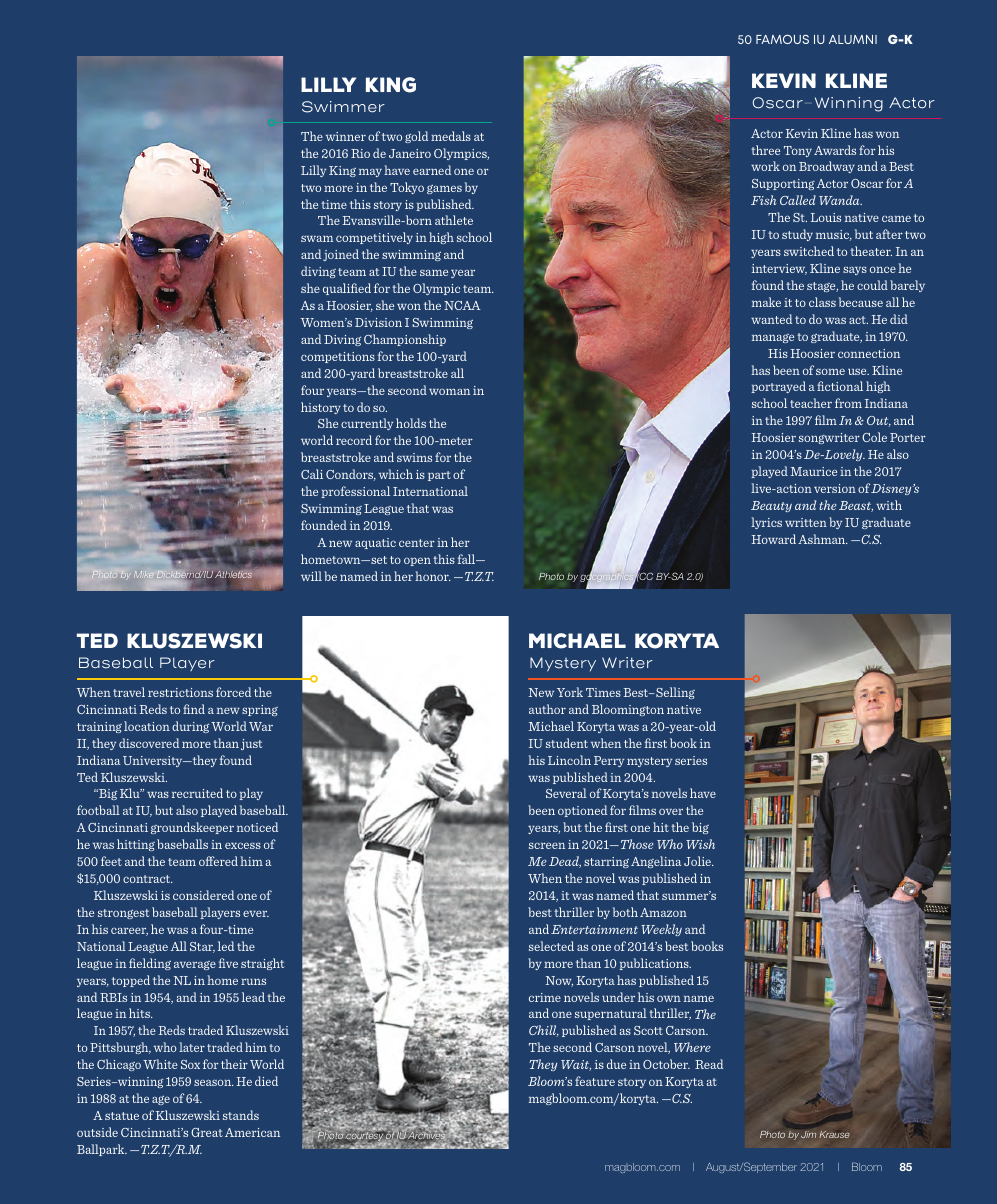  Describe the element at coordinates (207, 1132) in the page. I see `Great` at that location.
